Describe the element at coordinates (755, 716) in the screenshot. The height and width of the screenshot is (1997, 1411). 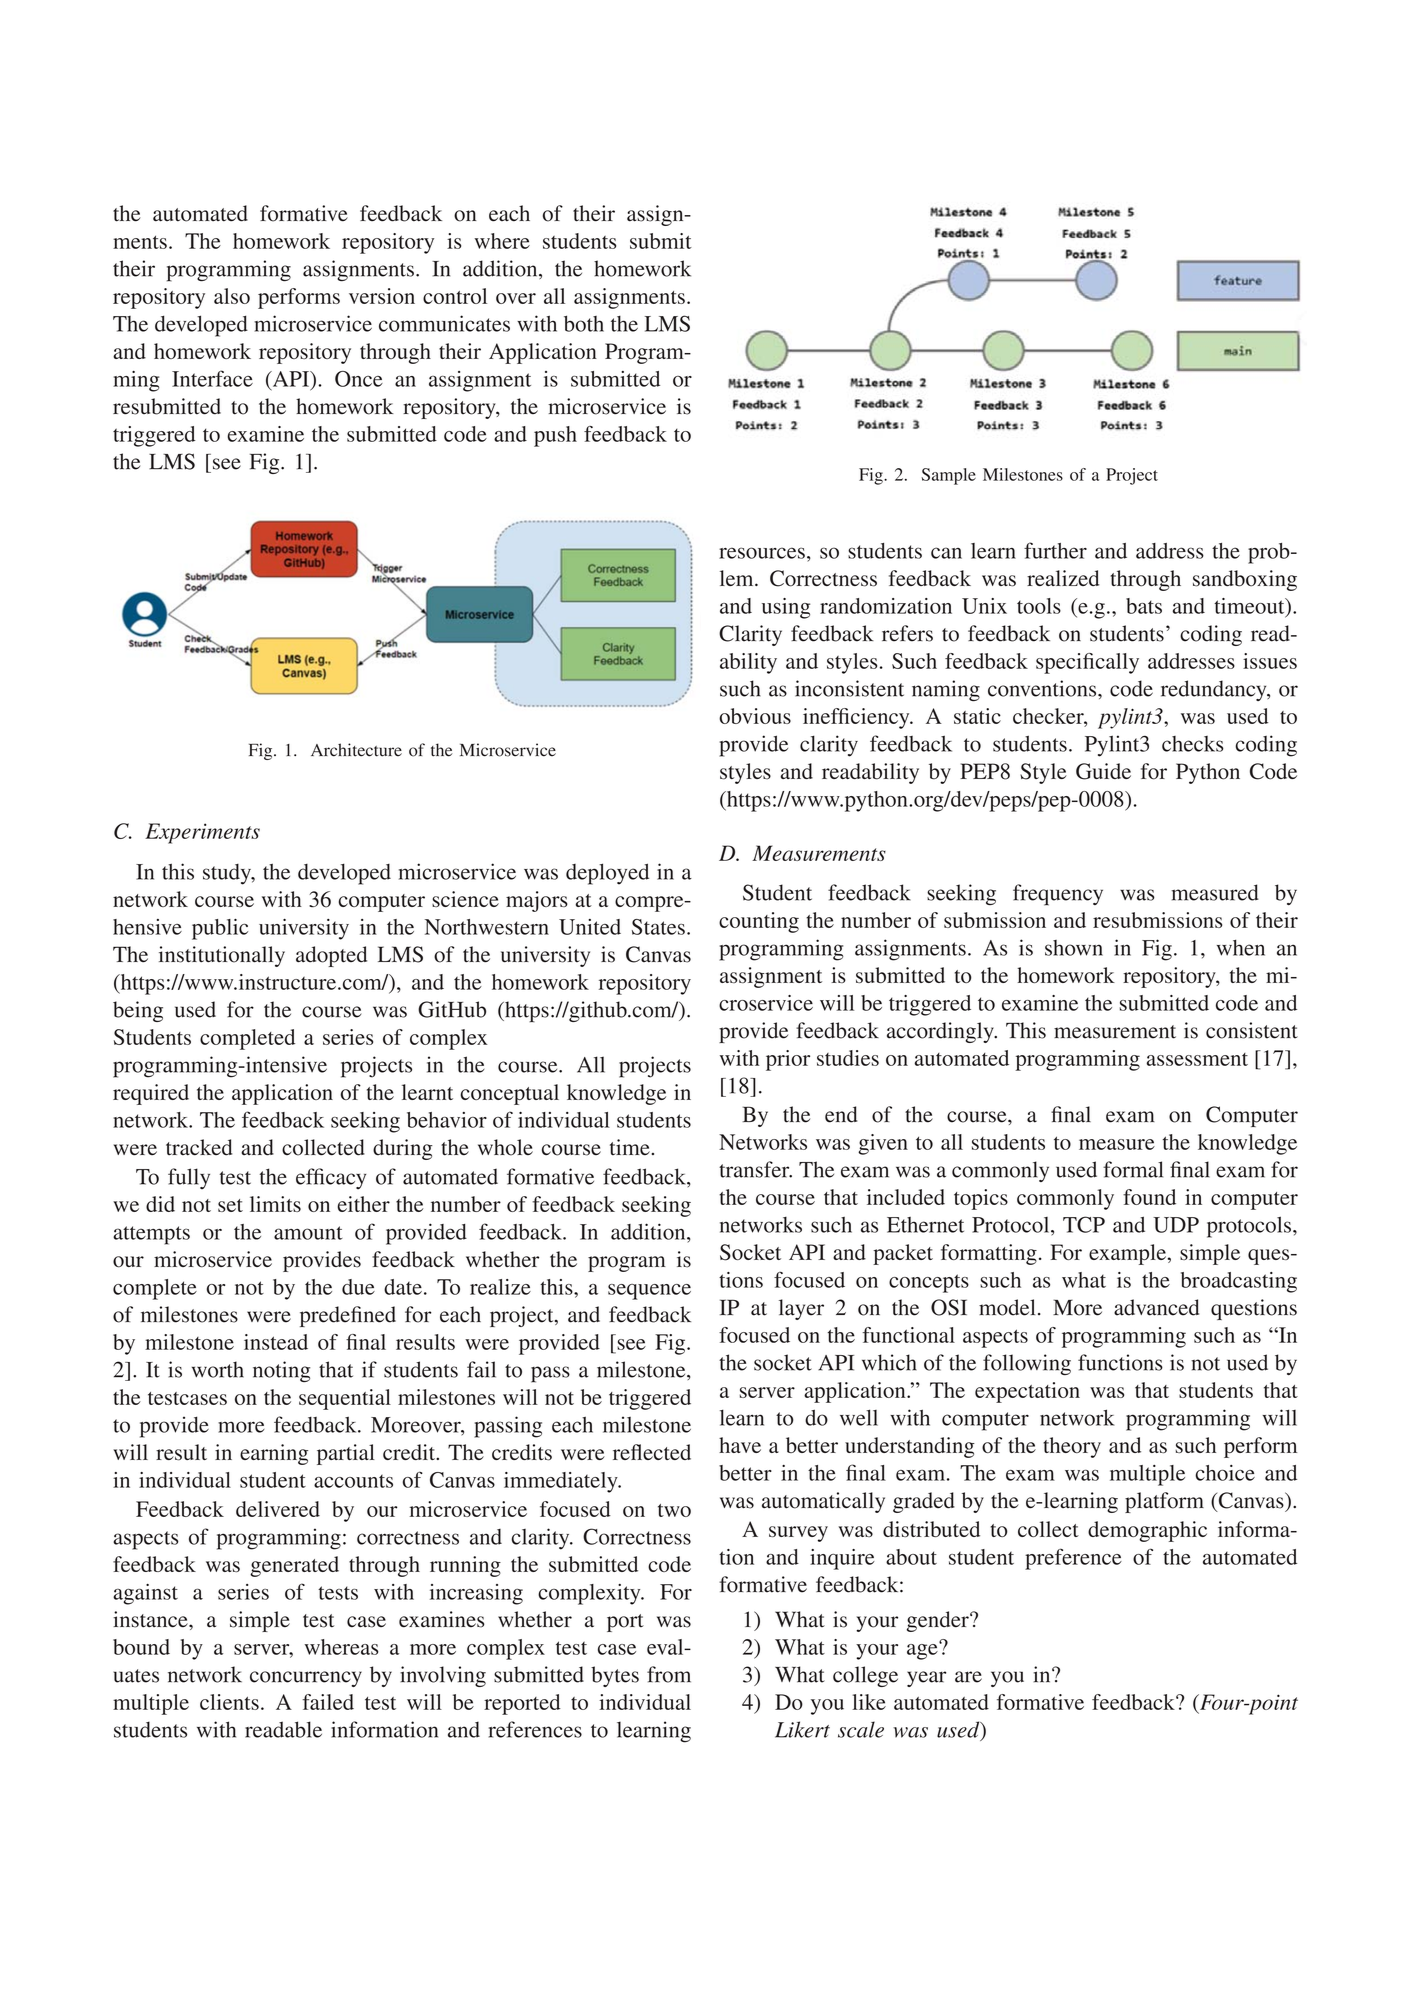
I see `obvious` at that location.
